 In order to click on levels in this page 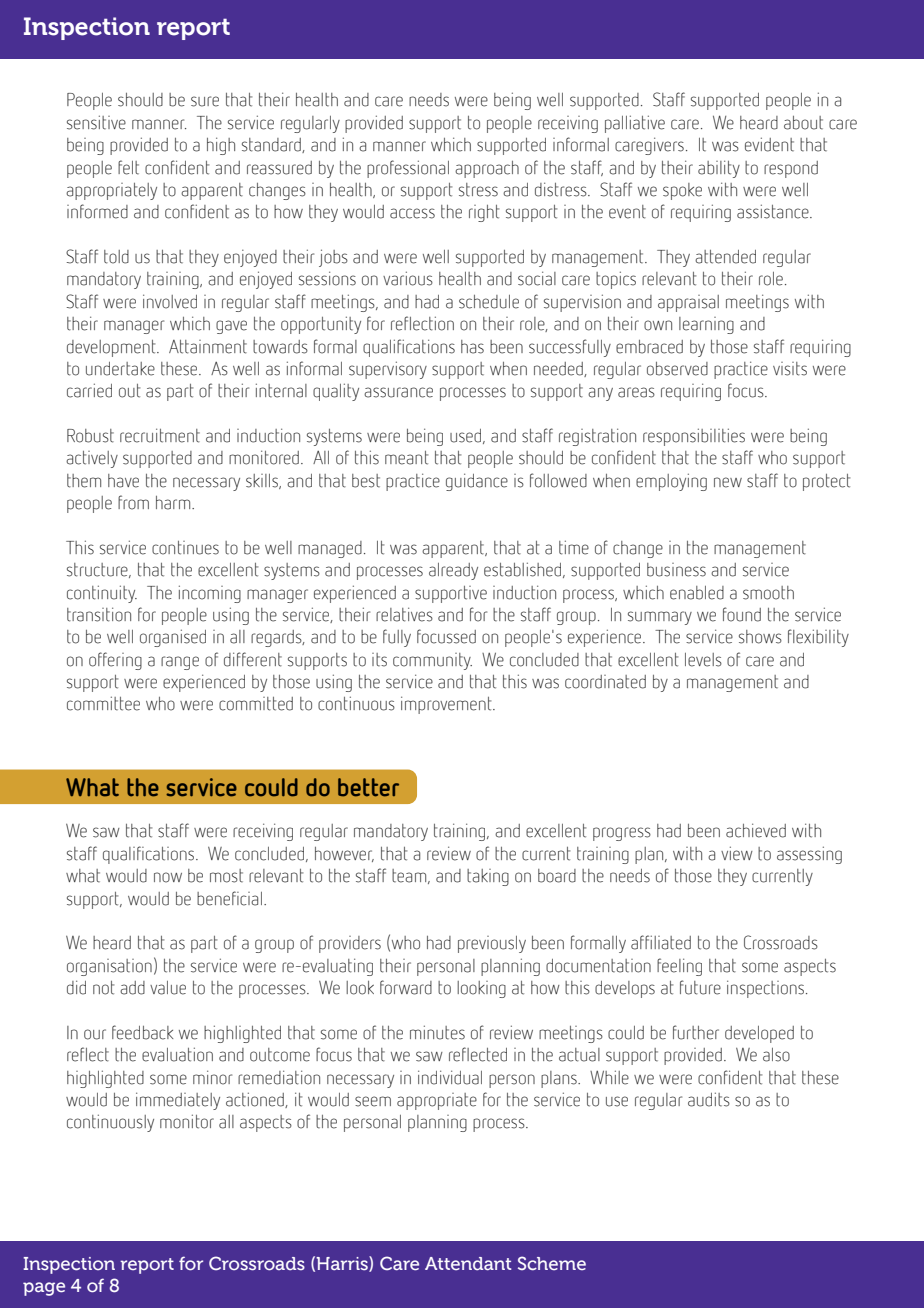, I will do `click(703, 660)`.
